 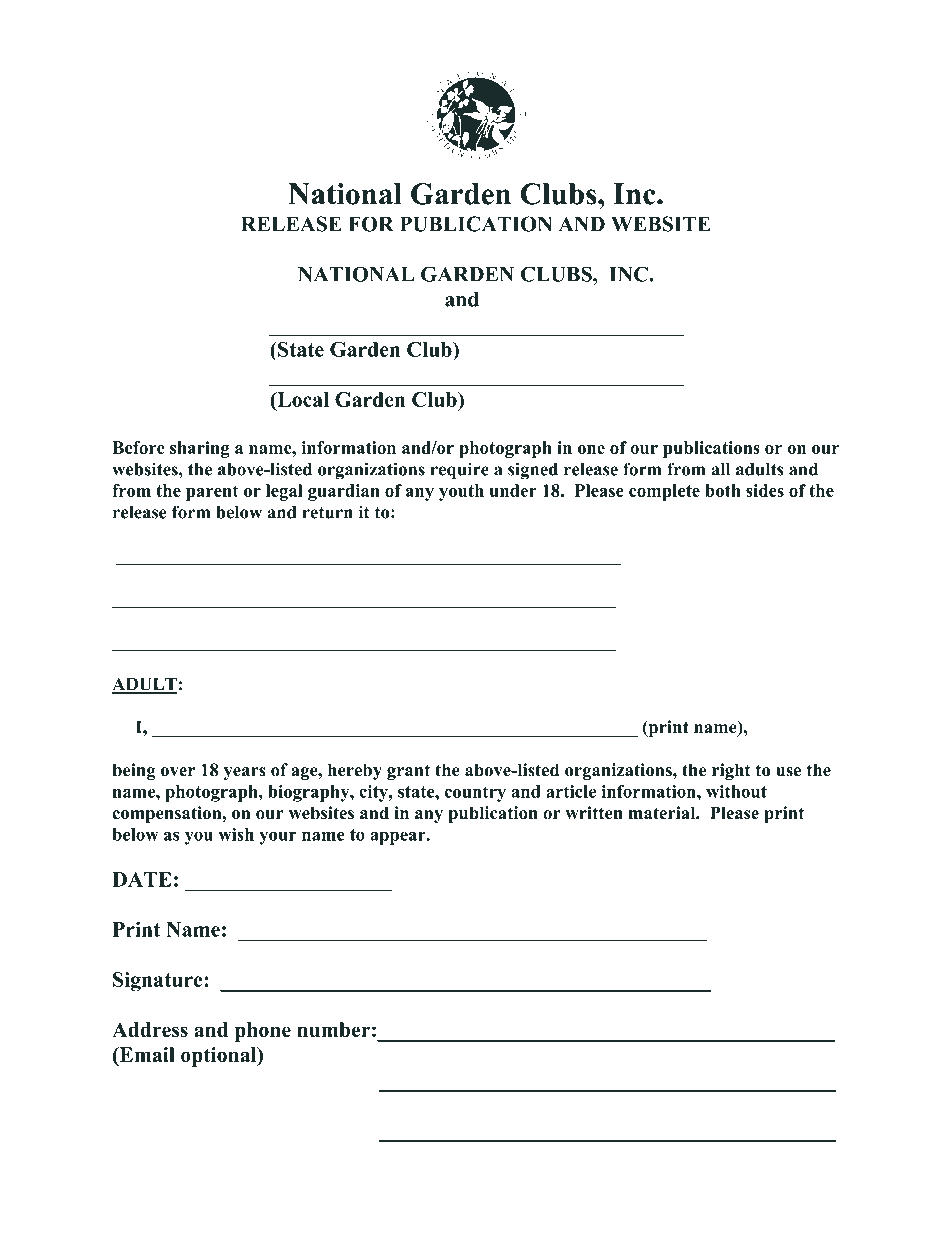 What do you see at coordinates (408, 772) in the image?
I see `grant` at bounding box center [408, 772].
